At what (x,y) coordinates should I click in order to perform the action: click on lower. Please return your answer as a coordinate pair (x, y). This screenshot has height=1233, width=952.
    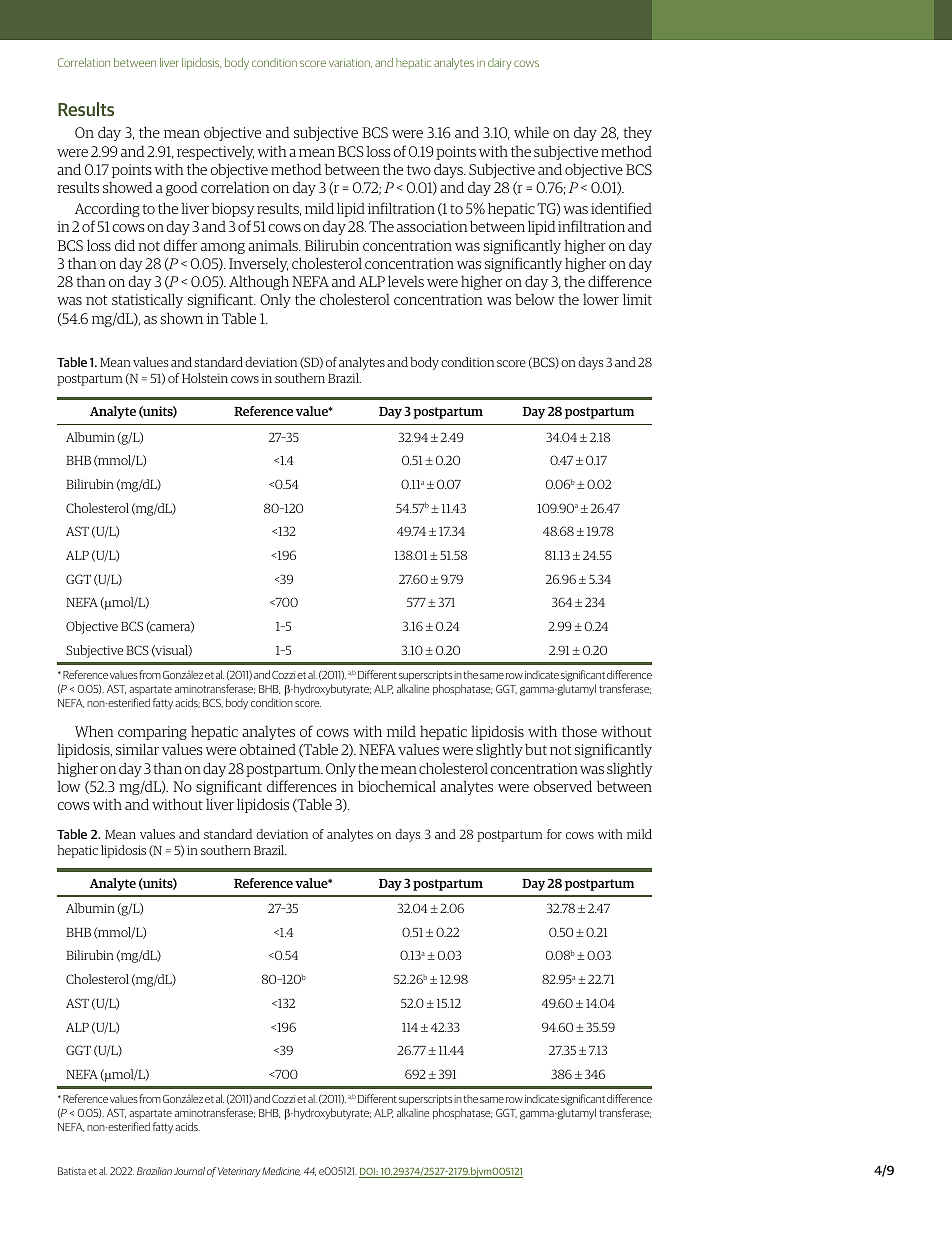
    Looking at the image, I should click on (601, 299).
